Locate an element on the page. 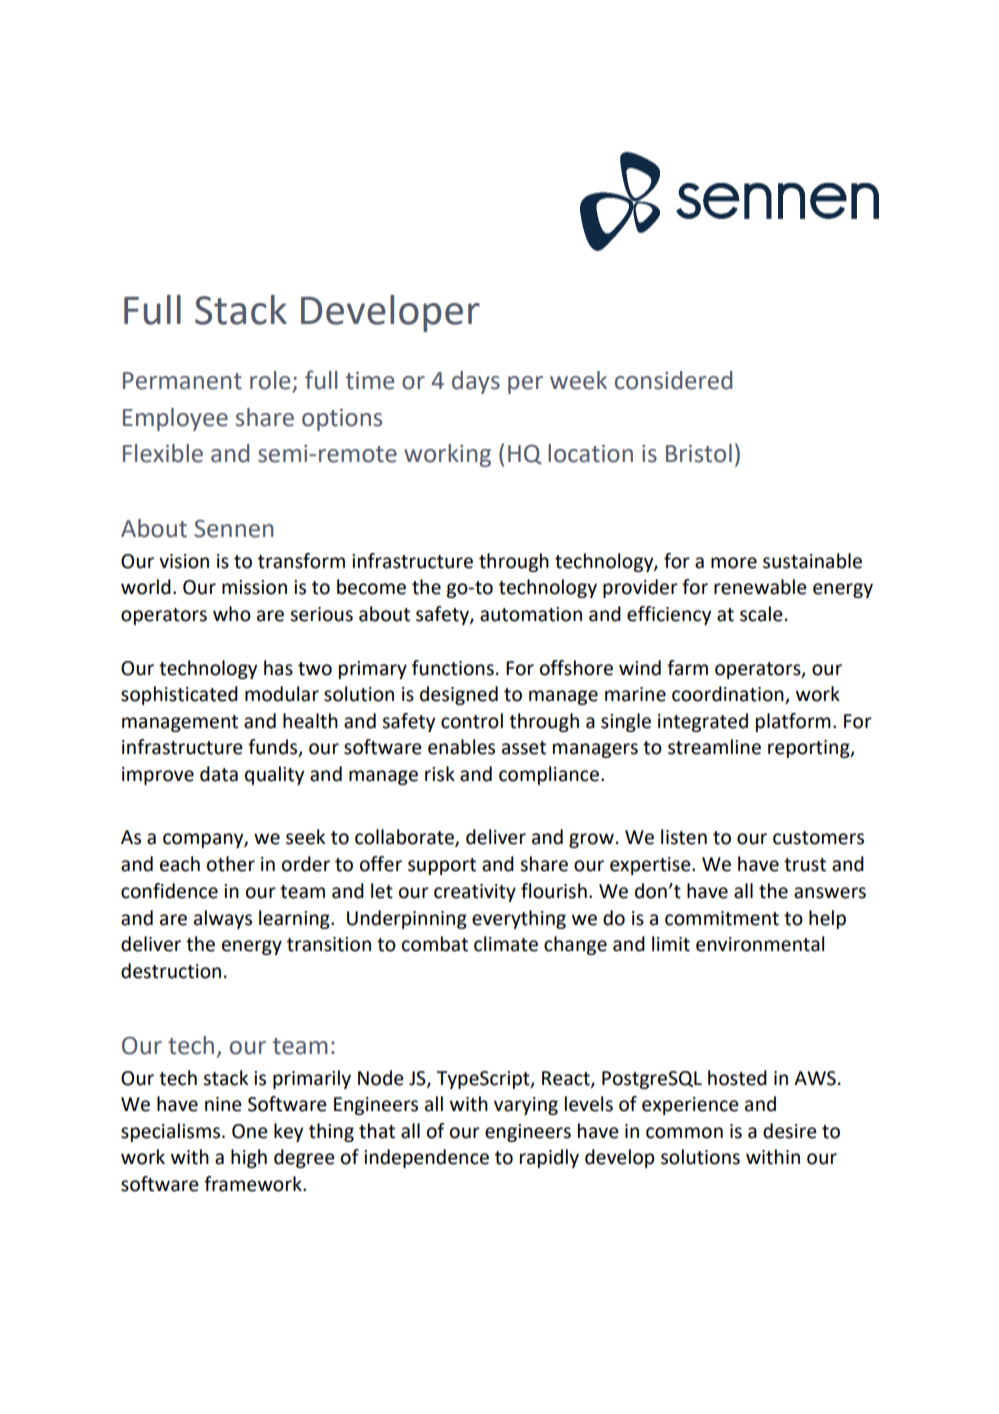 The height and width of the document is (1414, 999). streamline is located at coordinates (714, 747).
